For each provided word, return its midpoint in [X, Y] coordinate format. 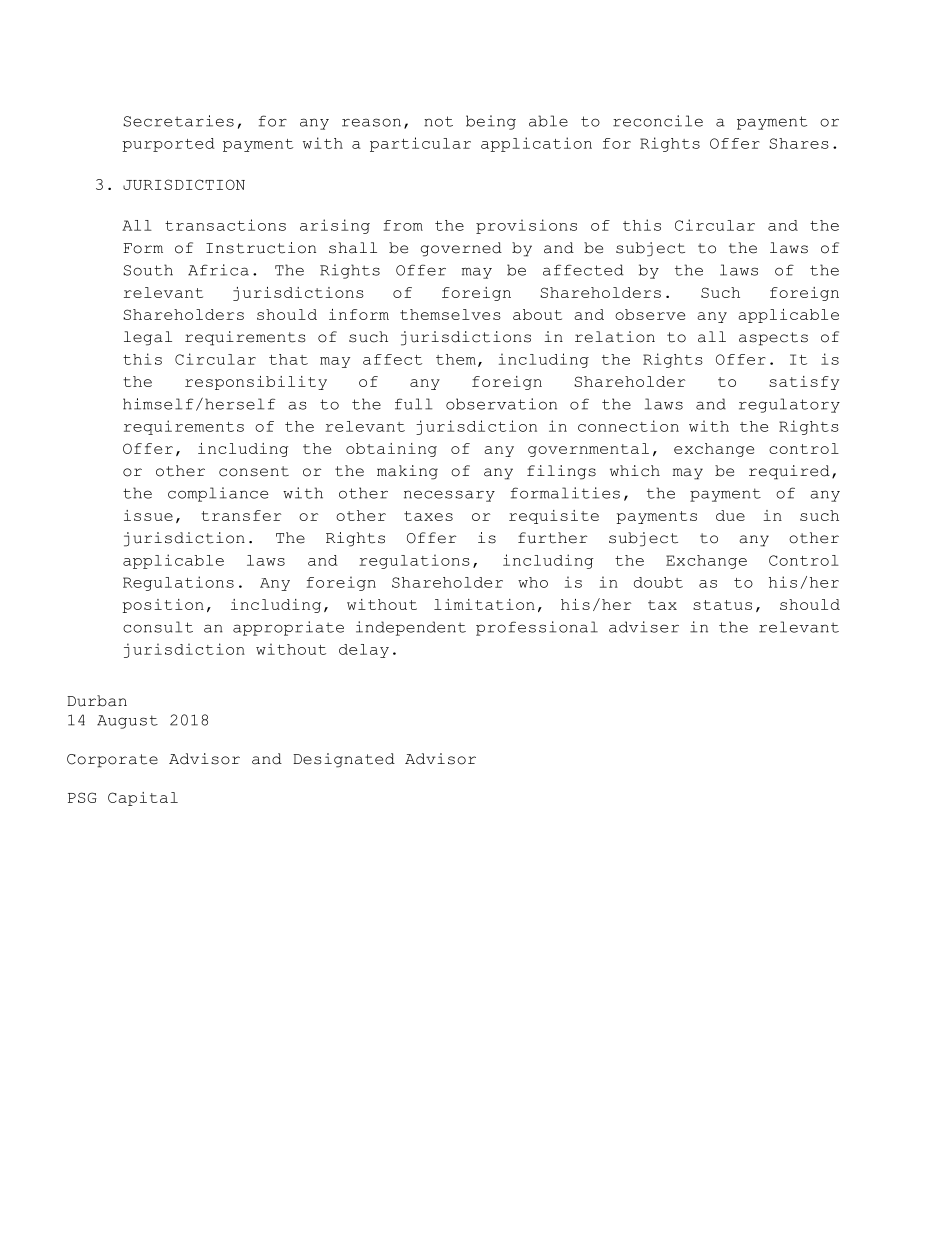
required [789, 472]
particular [420, 144]
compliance [218, 494]
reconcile [658, 121]
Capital [143, 799]
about [537, 314]
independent [411, 628]
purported [169, 145]
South [148, 270]
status [722, 605]
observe [650, 314]
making [407, 472]
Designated [344, 760]
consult [158, 627]
